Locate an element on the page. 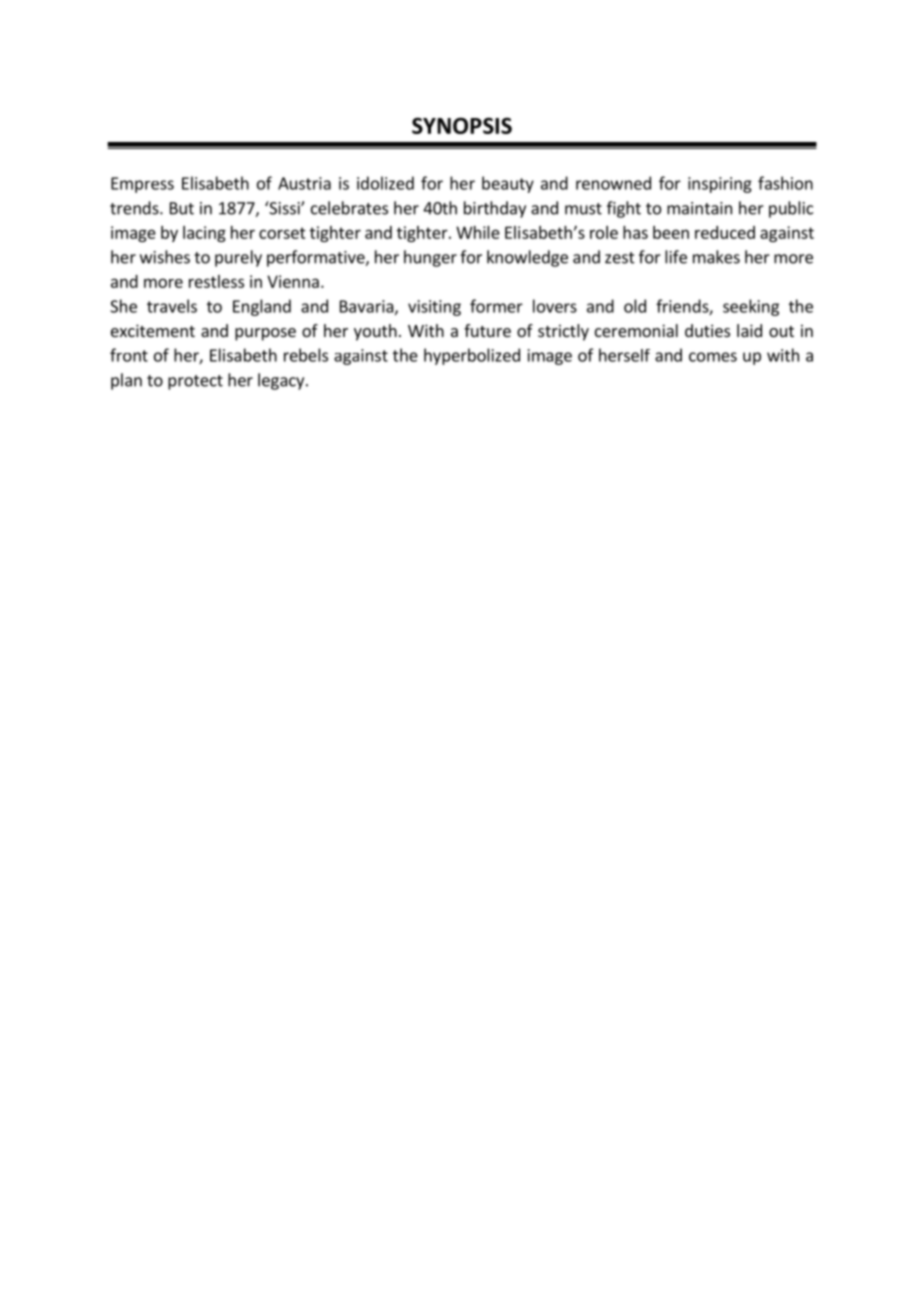 This page has height=1309, width=924. SYNOPSIS is located at coordinates (462, 126).
